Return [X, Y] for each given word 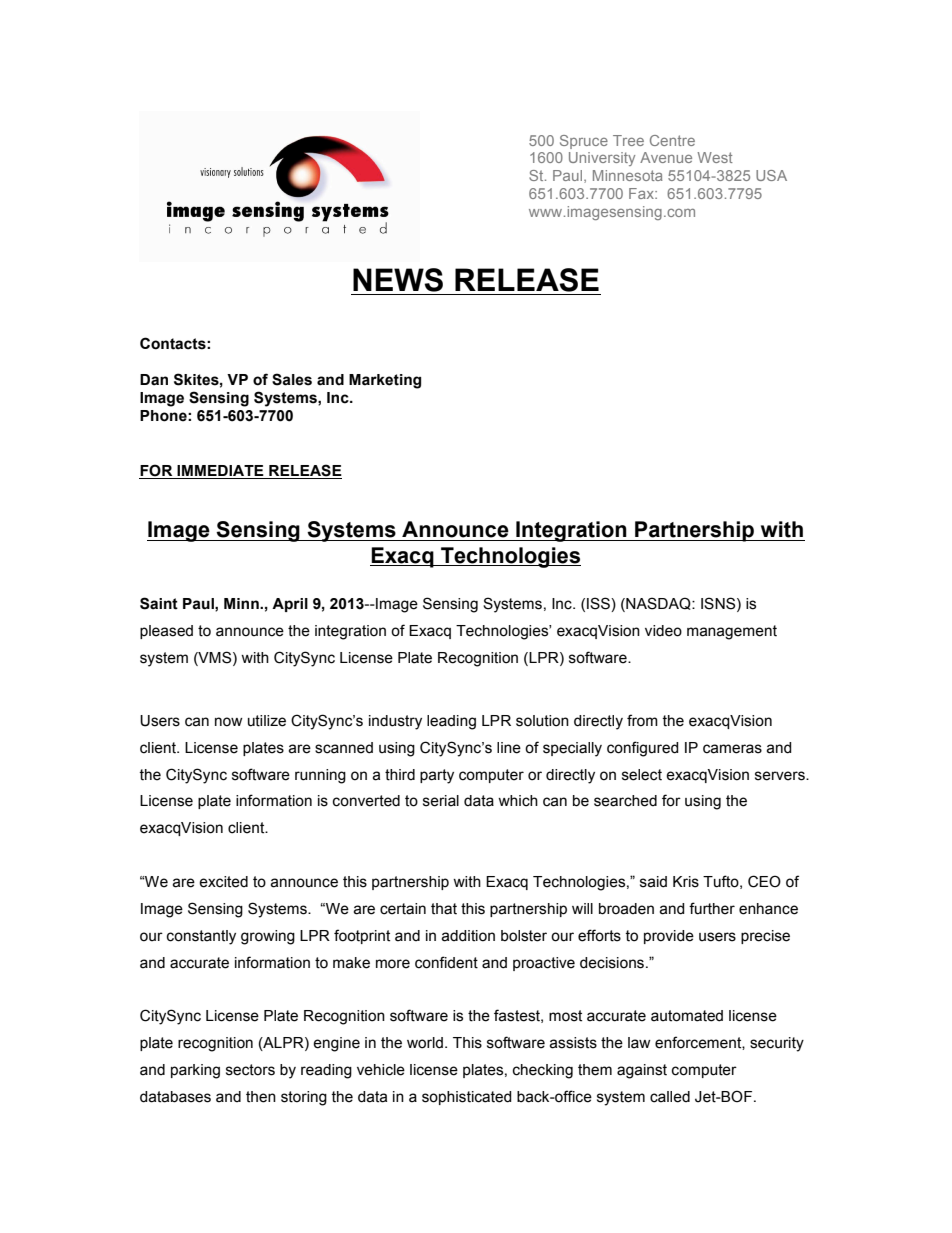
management [732, 632]
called [670, 1097]
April [290, 605]
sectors [250, 1070]
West [715, 157]
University [602, 159]
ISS [599, 604]
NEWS [398, 280]
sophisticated [467, 1098]
